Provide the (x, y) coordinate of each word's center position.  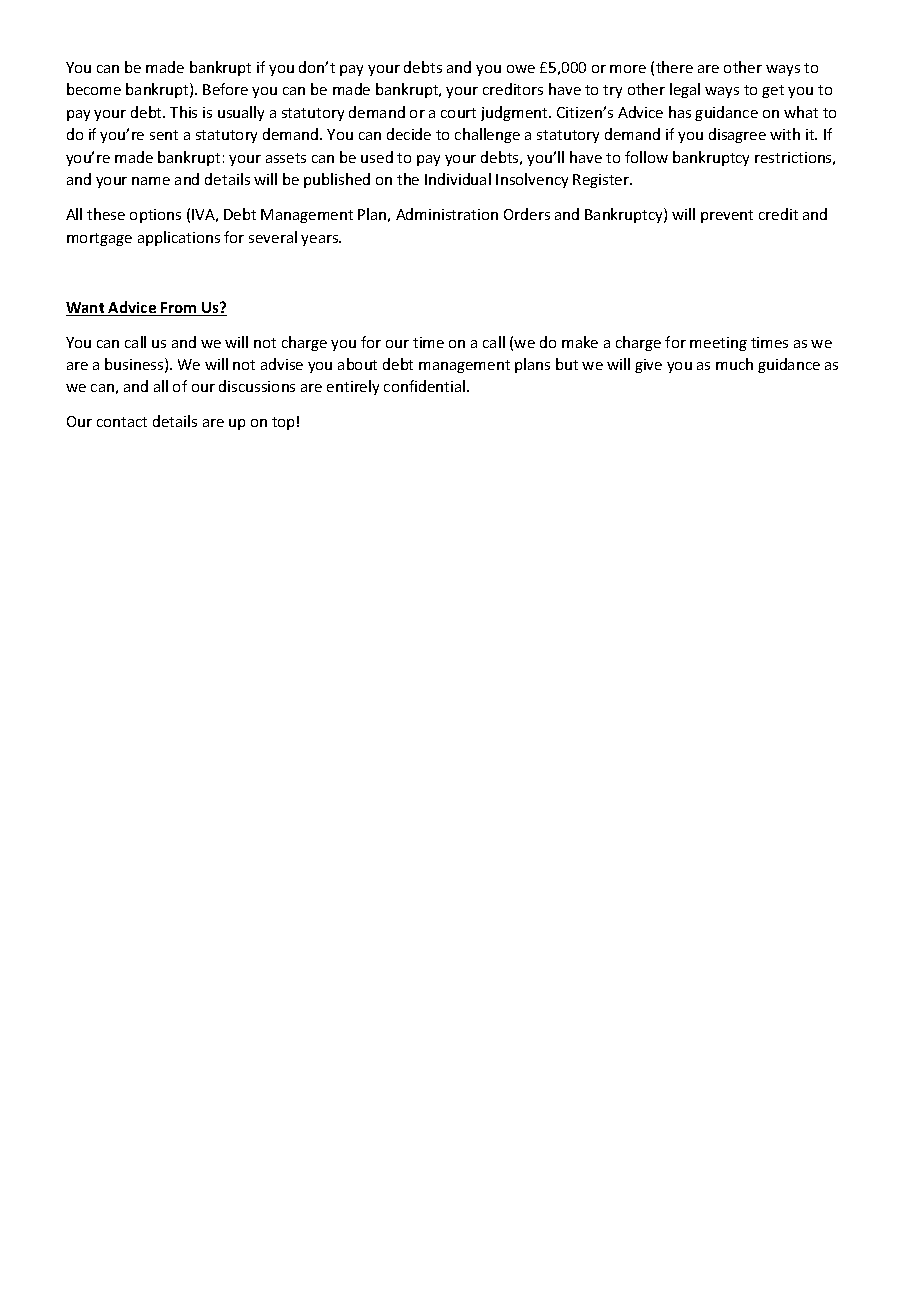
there (674, 67)
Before (225, 89)
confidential (426, 386)
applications (179, 238)
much (734, 364)
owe (521, 69)
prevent (727, 216)
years (321, 240)
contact (122, 422)
